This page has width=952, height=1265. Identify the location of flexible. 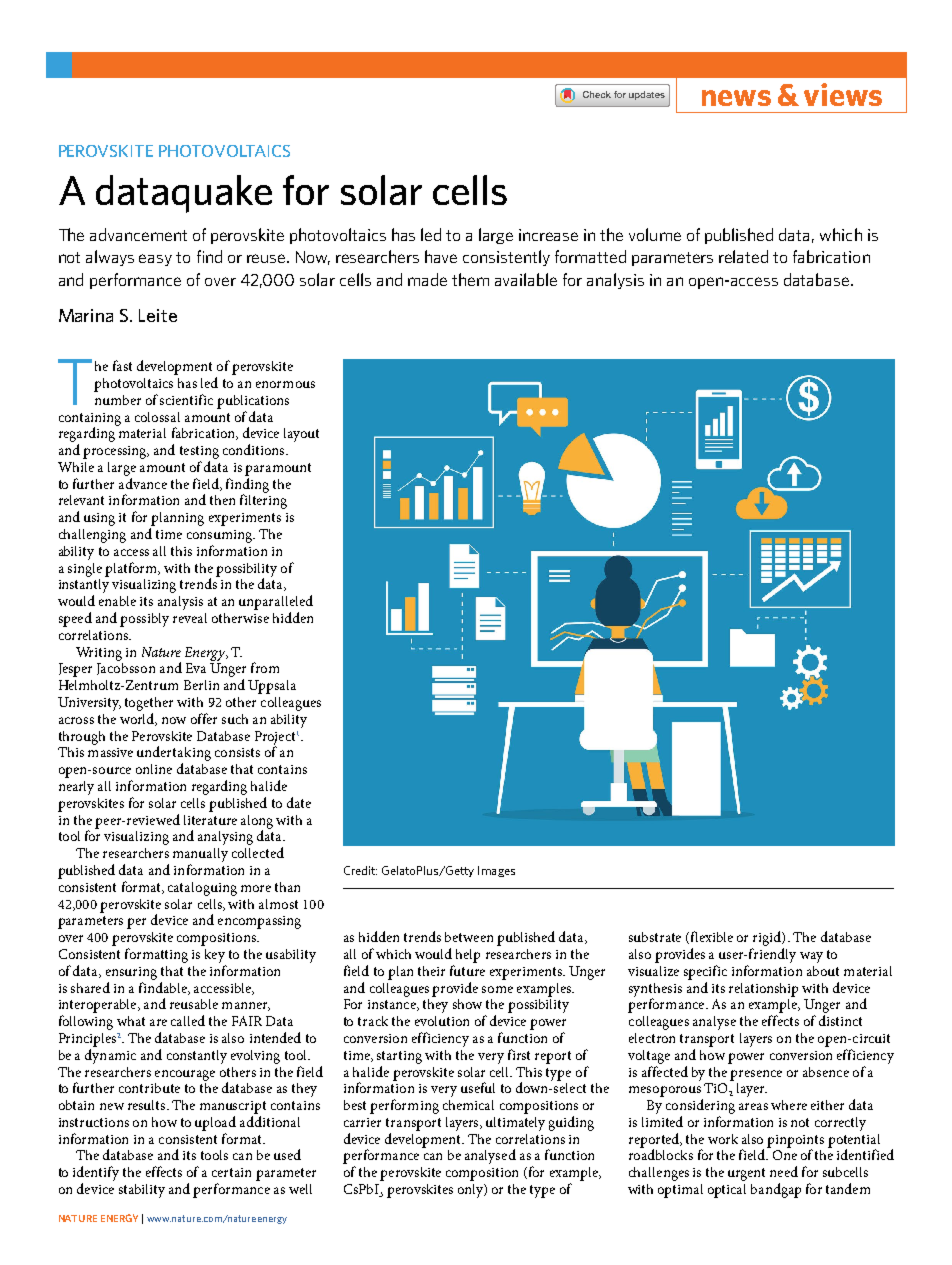
(710, 937).
